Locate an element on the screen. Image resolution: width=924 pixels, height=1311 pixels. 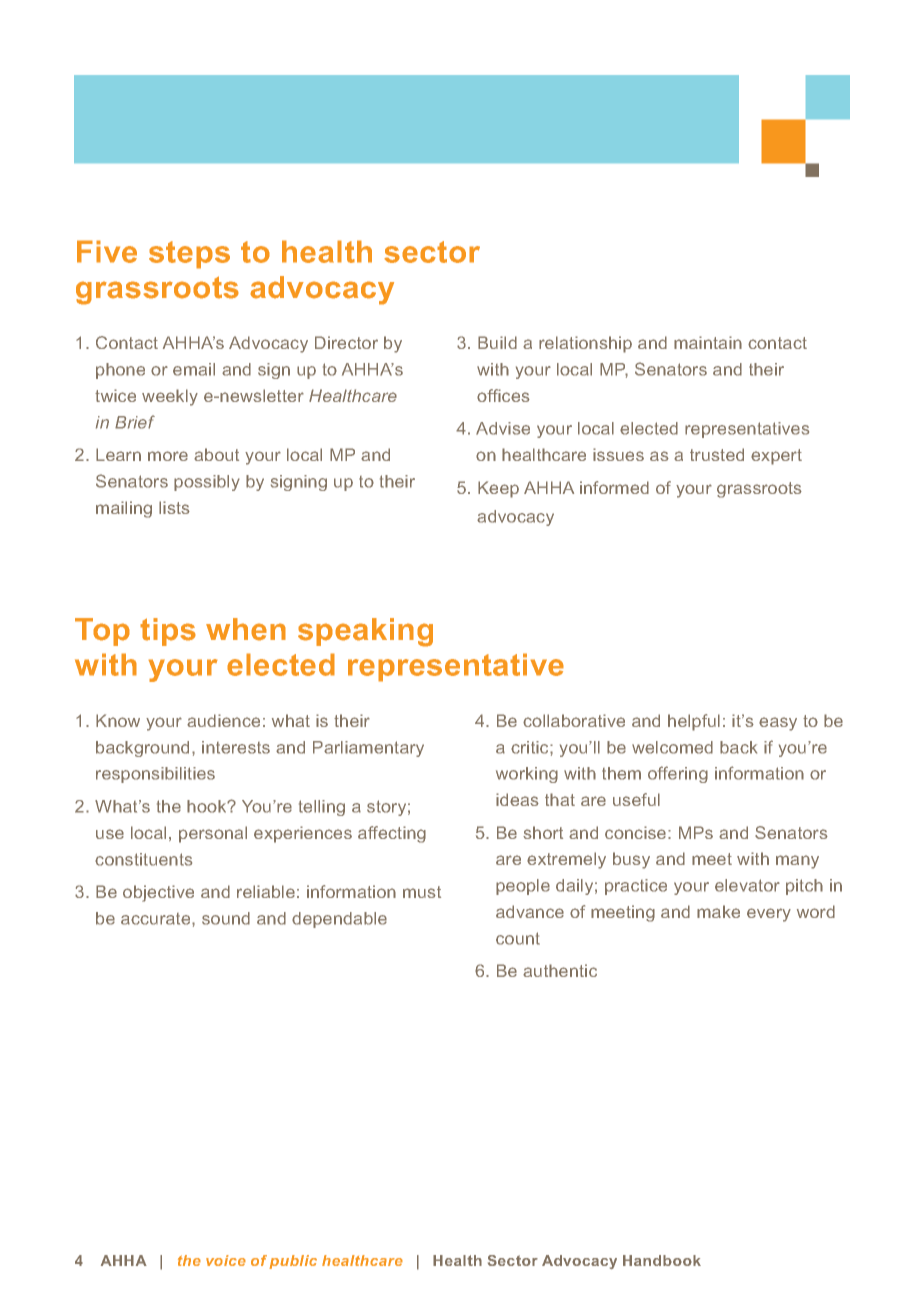
Build is located at coordinates (497, 342).
